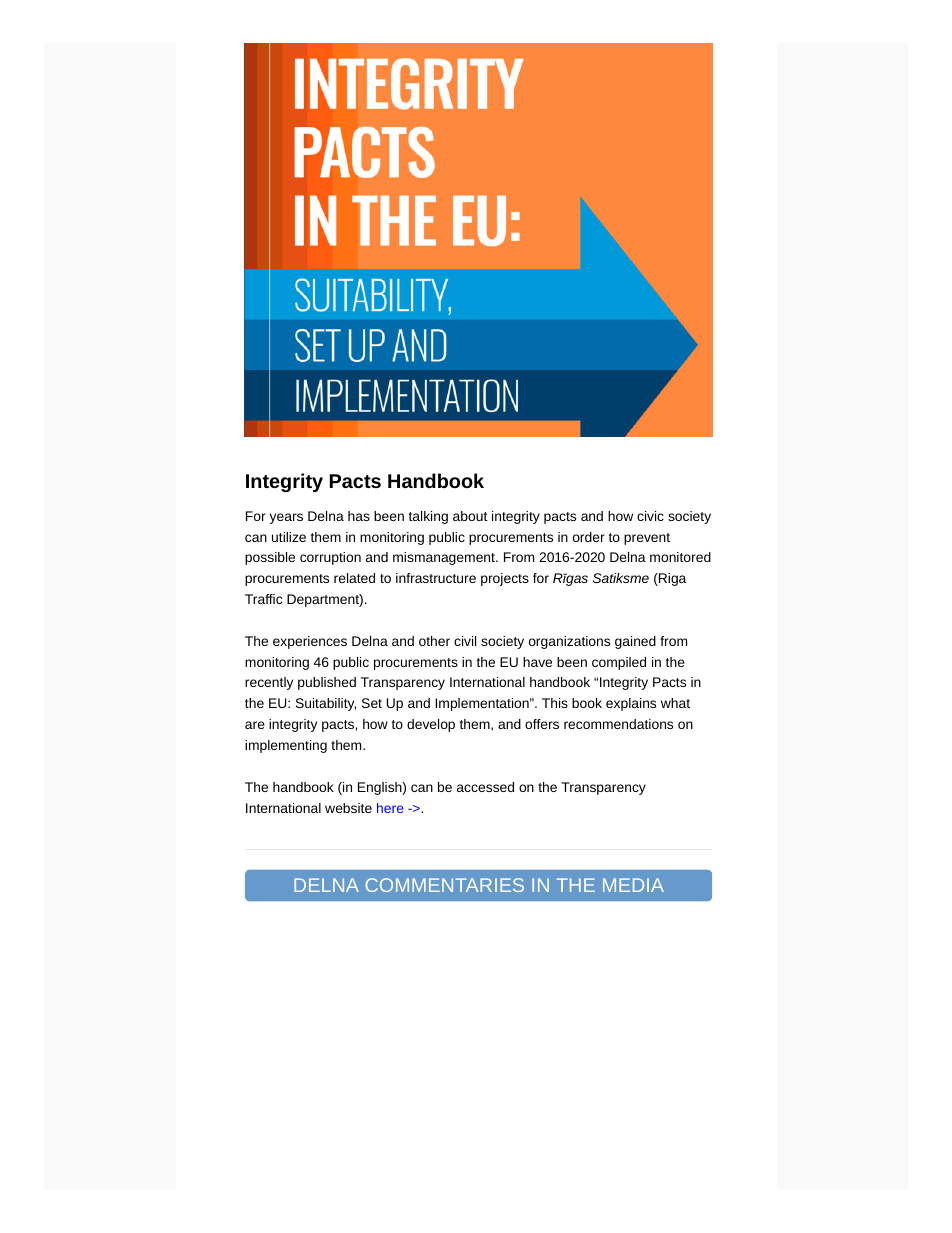 The width and height of the page is (952, 1233). Describe the element at coordinates (485, 787) in the page. I see `accessed` at that location.
